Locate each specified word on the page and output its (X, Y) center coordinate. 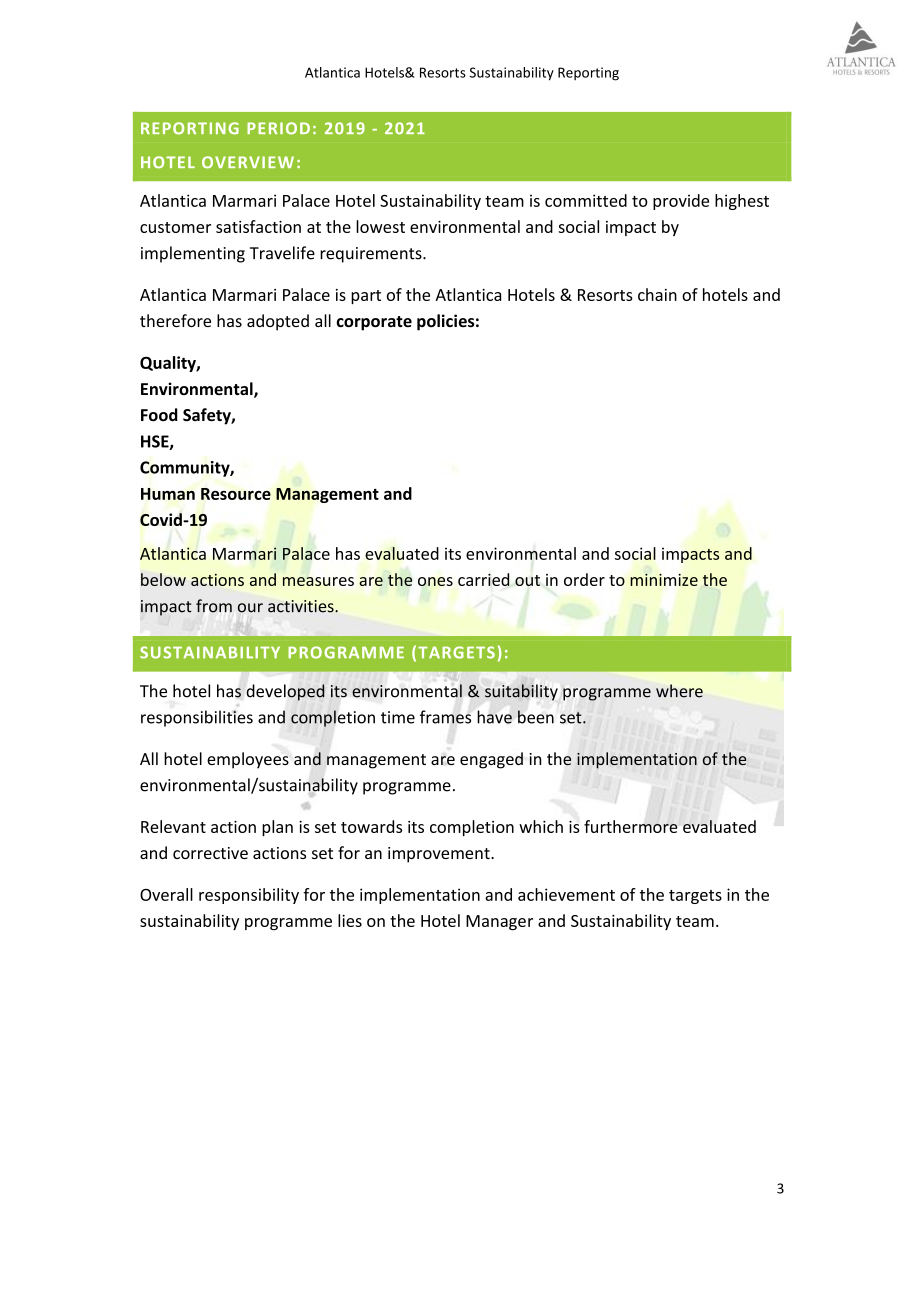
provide (681, 202)
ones (435, 581)
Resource (236, 494)
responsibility (249, 896)
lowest (380, 226)
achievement (566, 894)
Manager (499, 922)
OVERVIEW (248, 162)
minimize (664, 579)
